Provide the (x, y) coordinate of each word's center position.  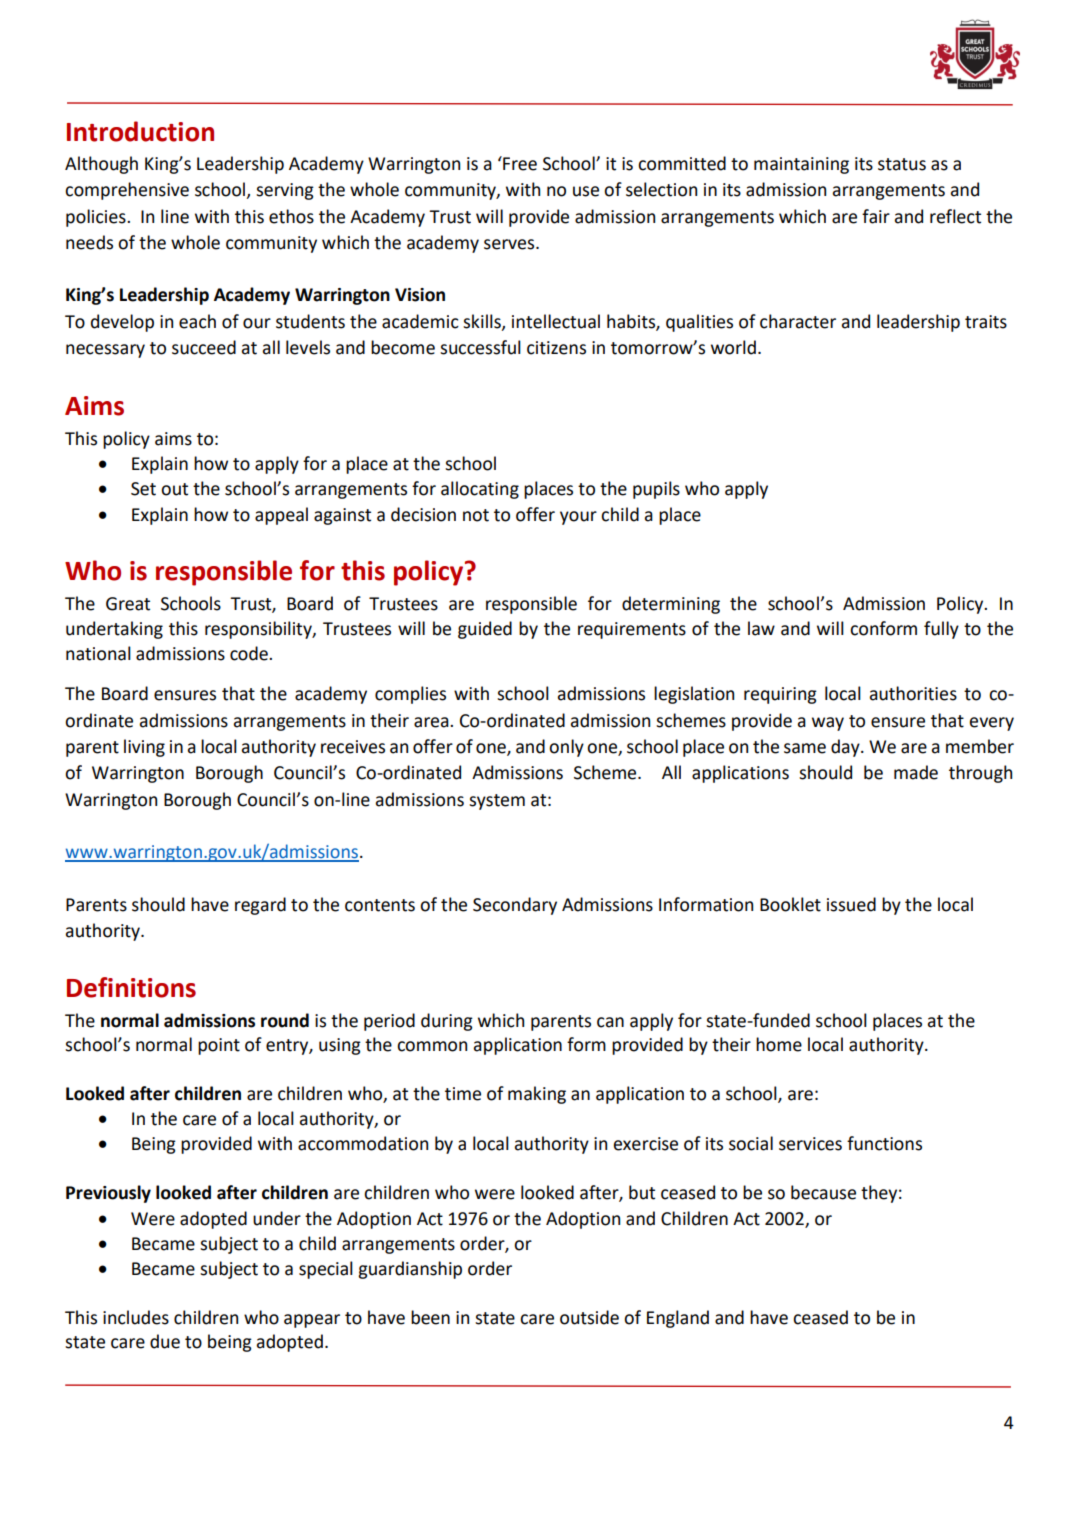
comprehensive (127, 191)
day (846, 748)
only (566, 748)
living (144, 748)
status (902, 164)
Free (519, 163)
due (165, 1341)
